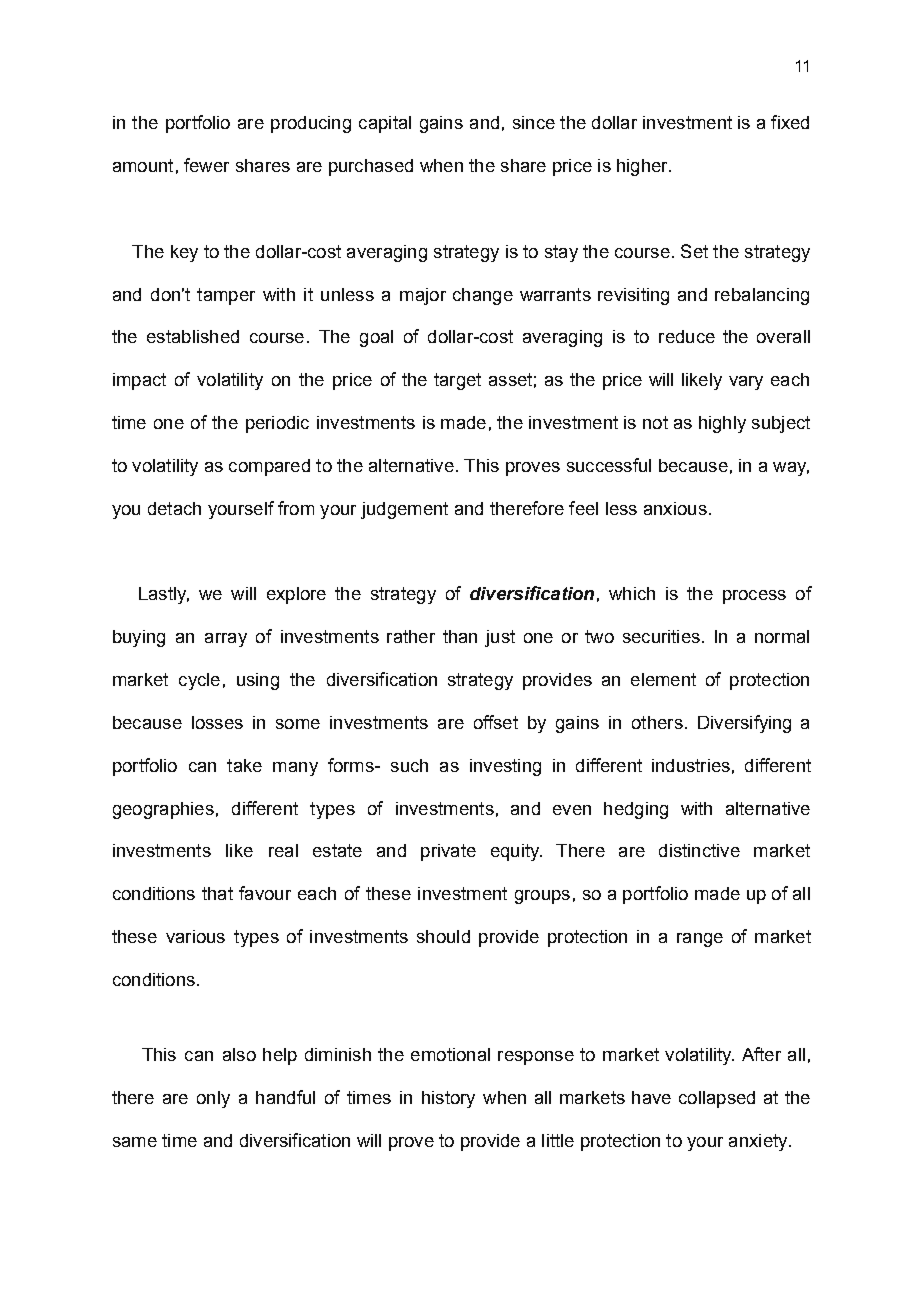  I want to click on only, so click(213, 1099).
